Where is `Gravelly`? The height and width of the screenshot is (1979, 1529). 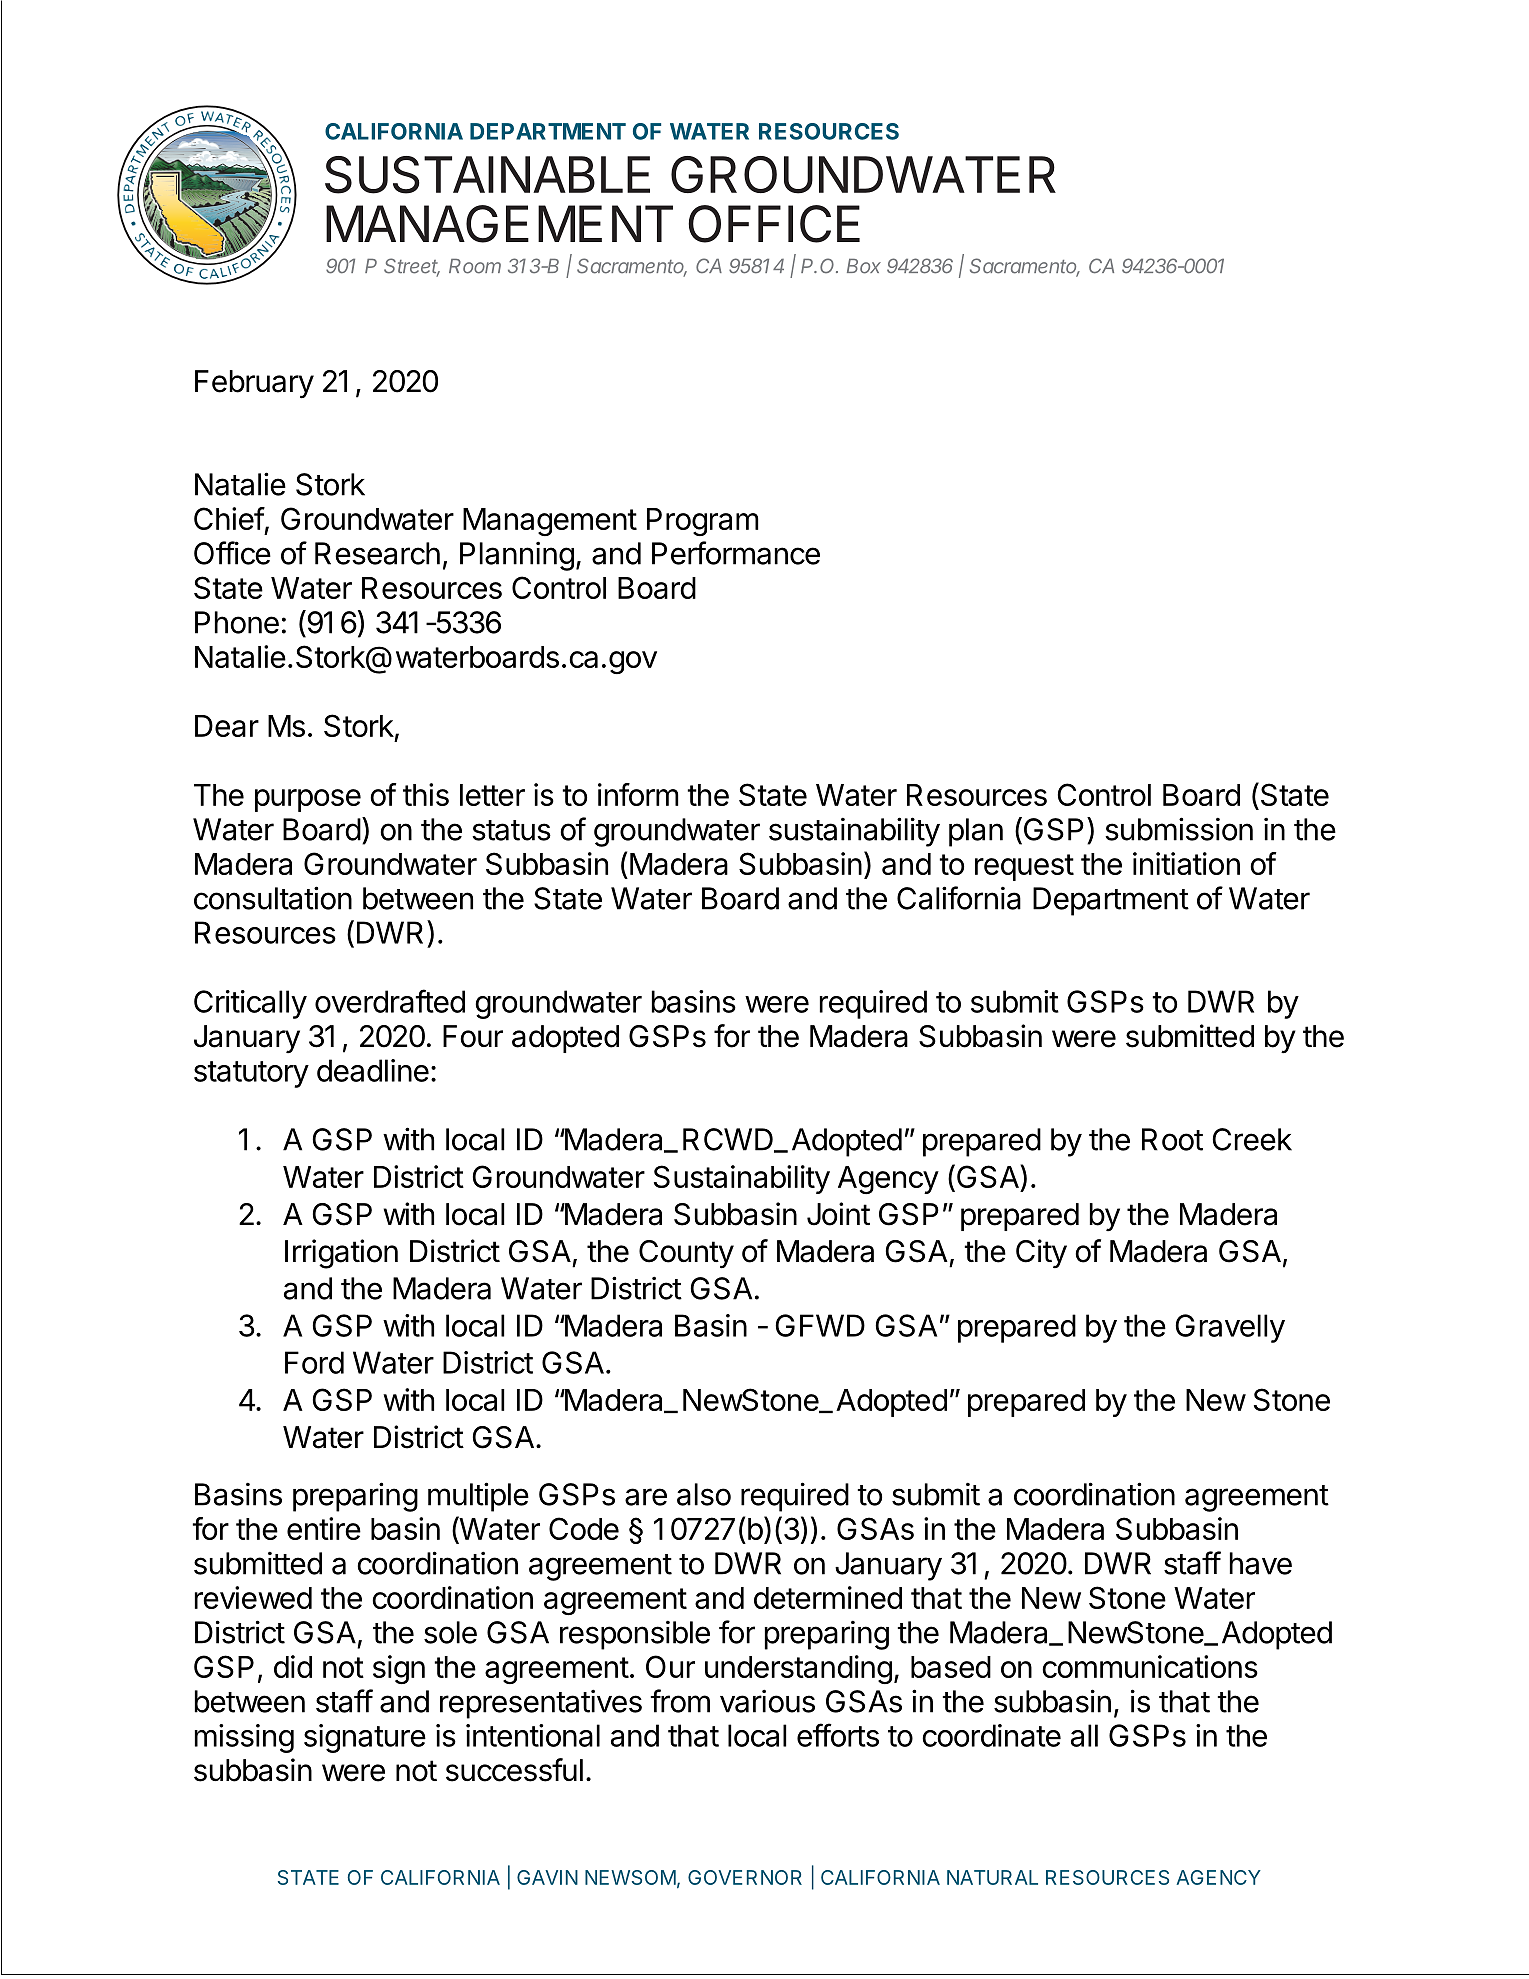
Gravelly is located at coordinates (1230, 1328).
